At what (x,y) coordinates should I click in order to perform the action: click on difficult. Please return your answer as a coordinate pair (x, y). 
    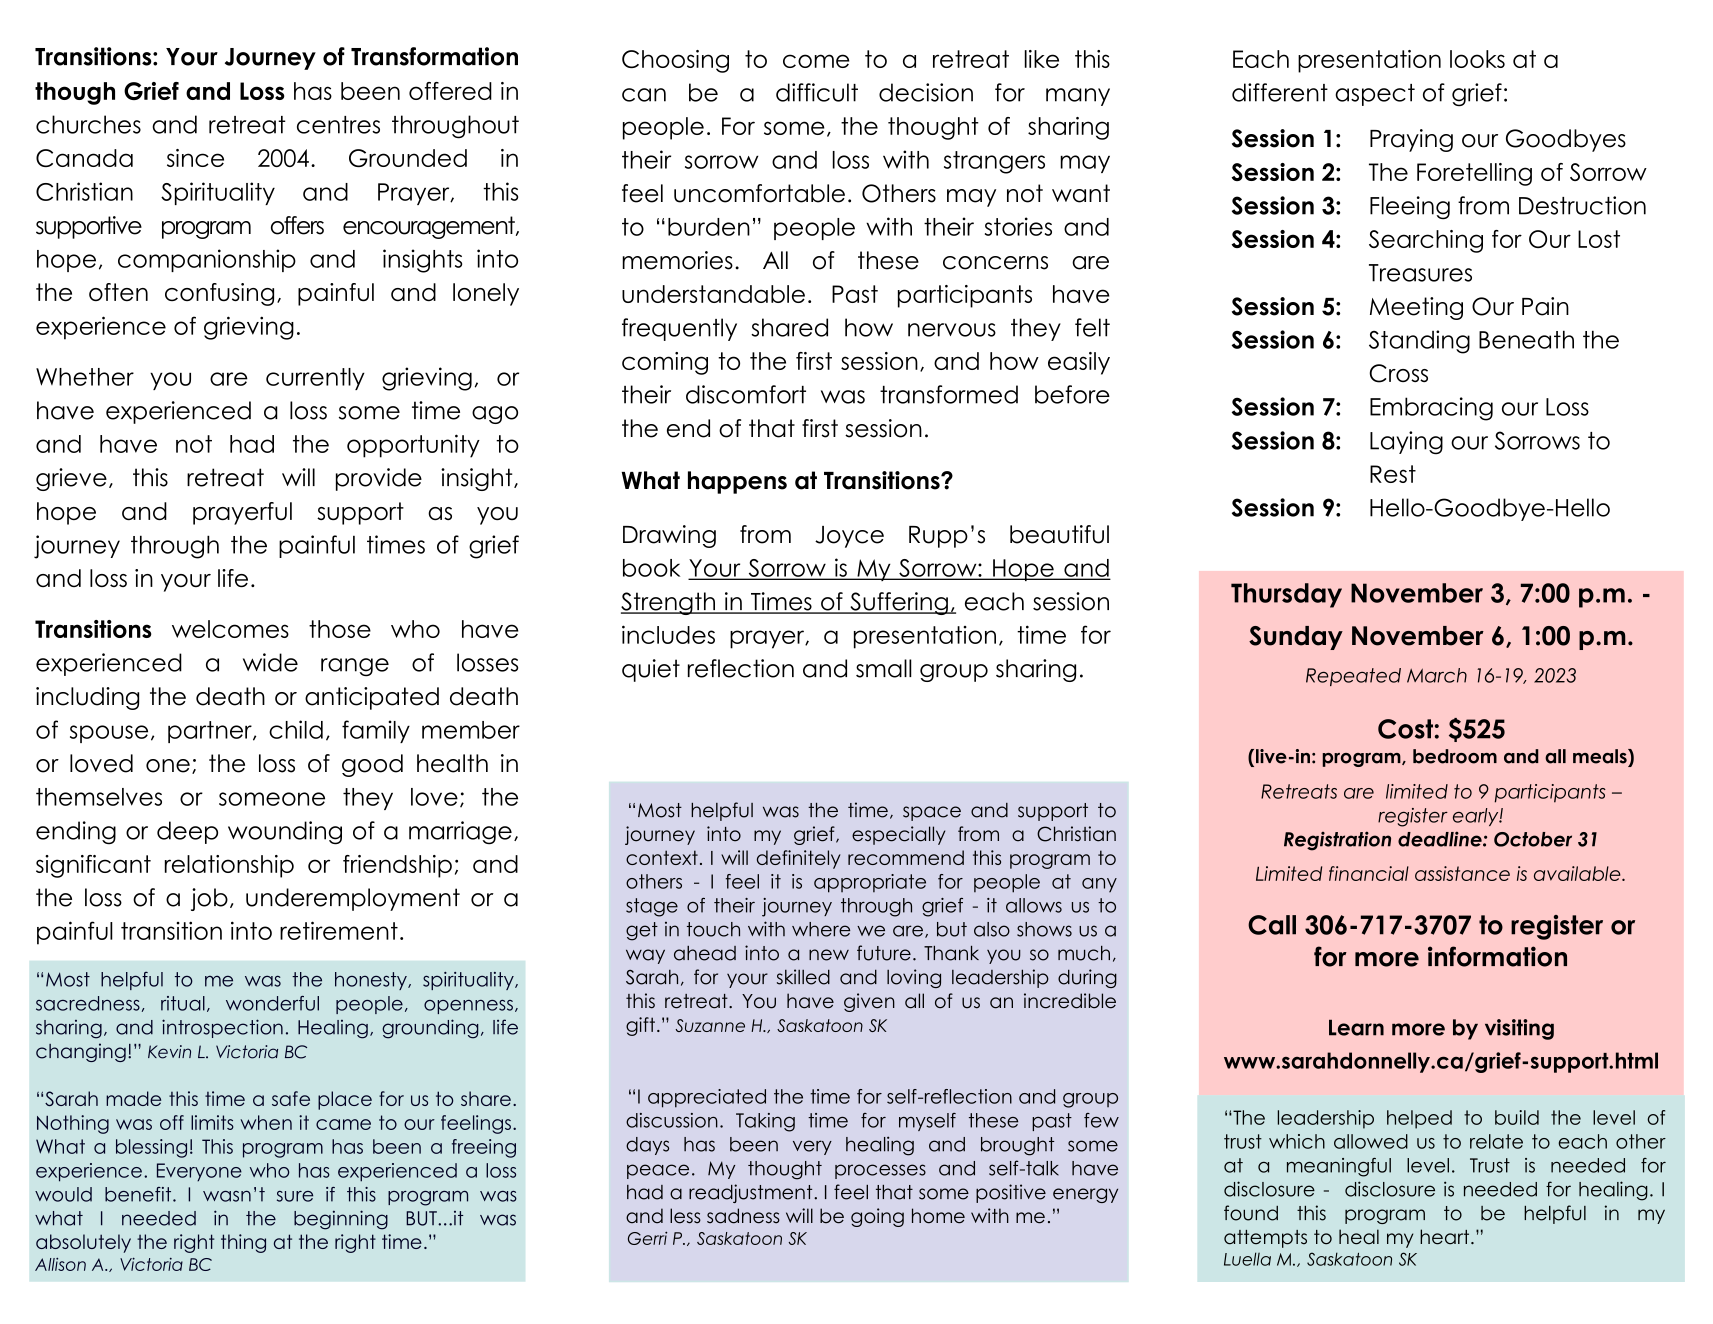
    Looking at the image, I should click on (817, 92).
